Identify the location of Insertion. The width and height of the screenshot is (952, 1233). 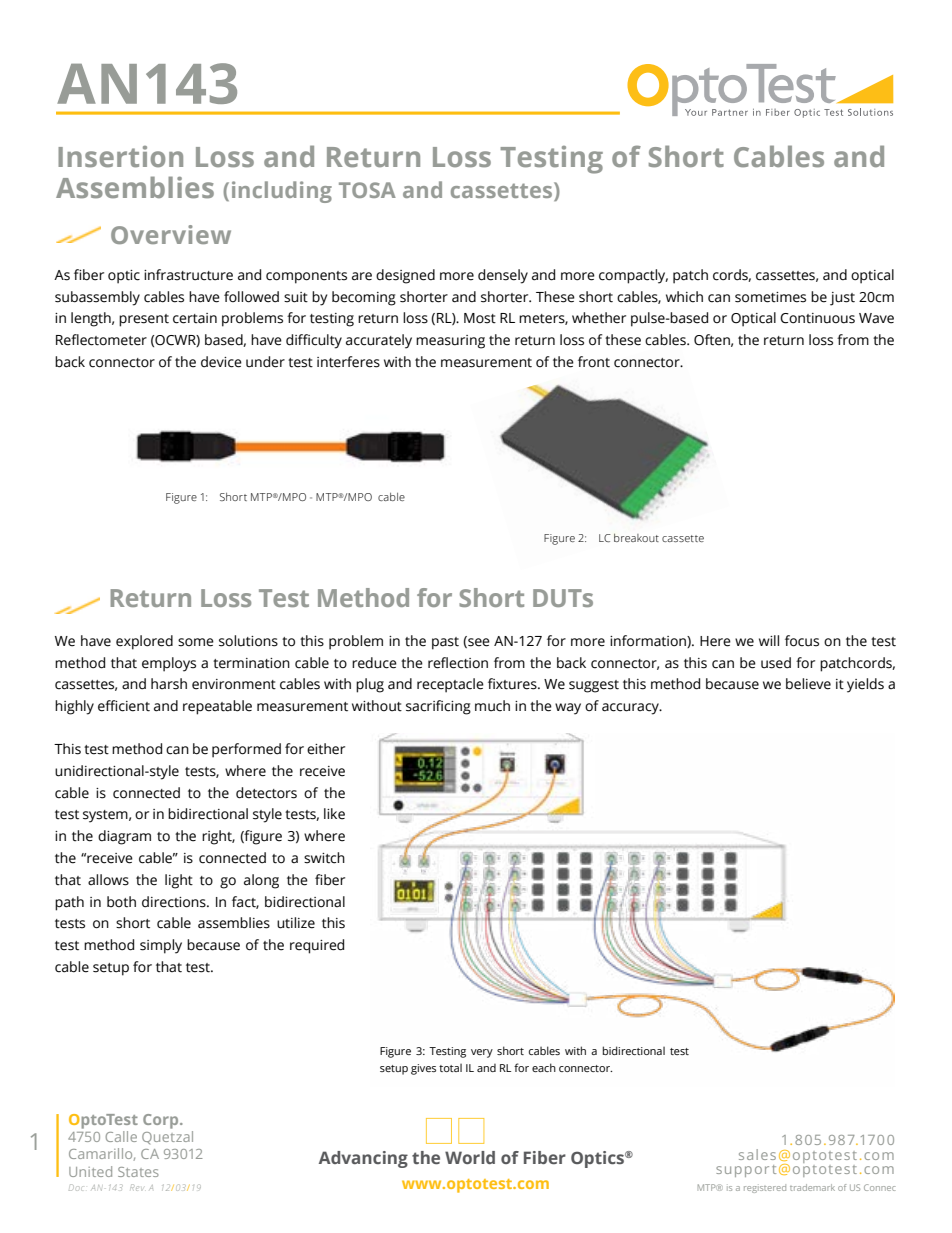
(120, 156).
